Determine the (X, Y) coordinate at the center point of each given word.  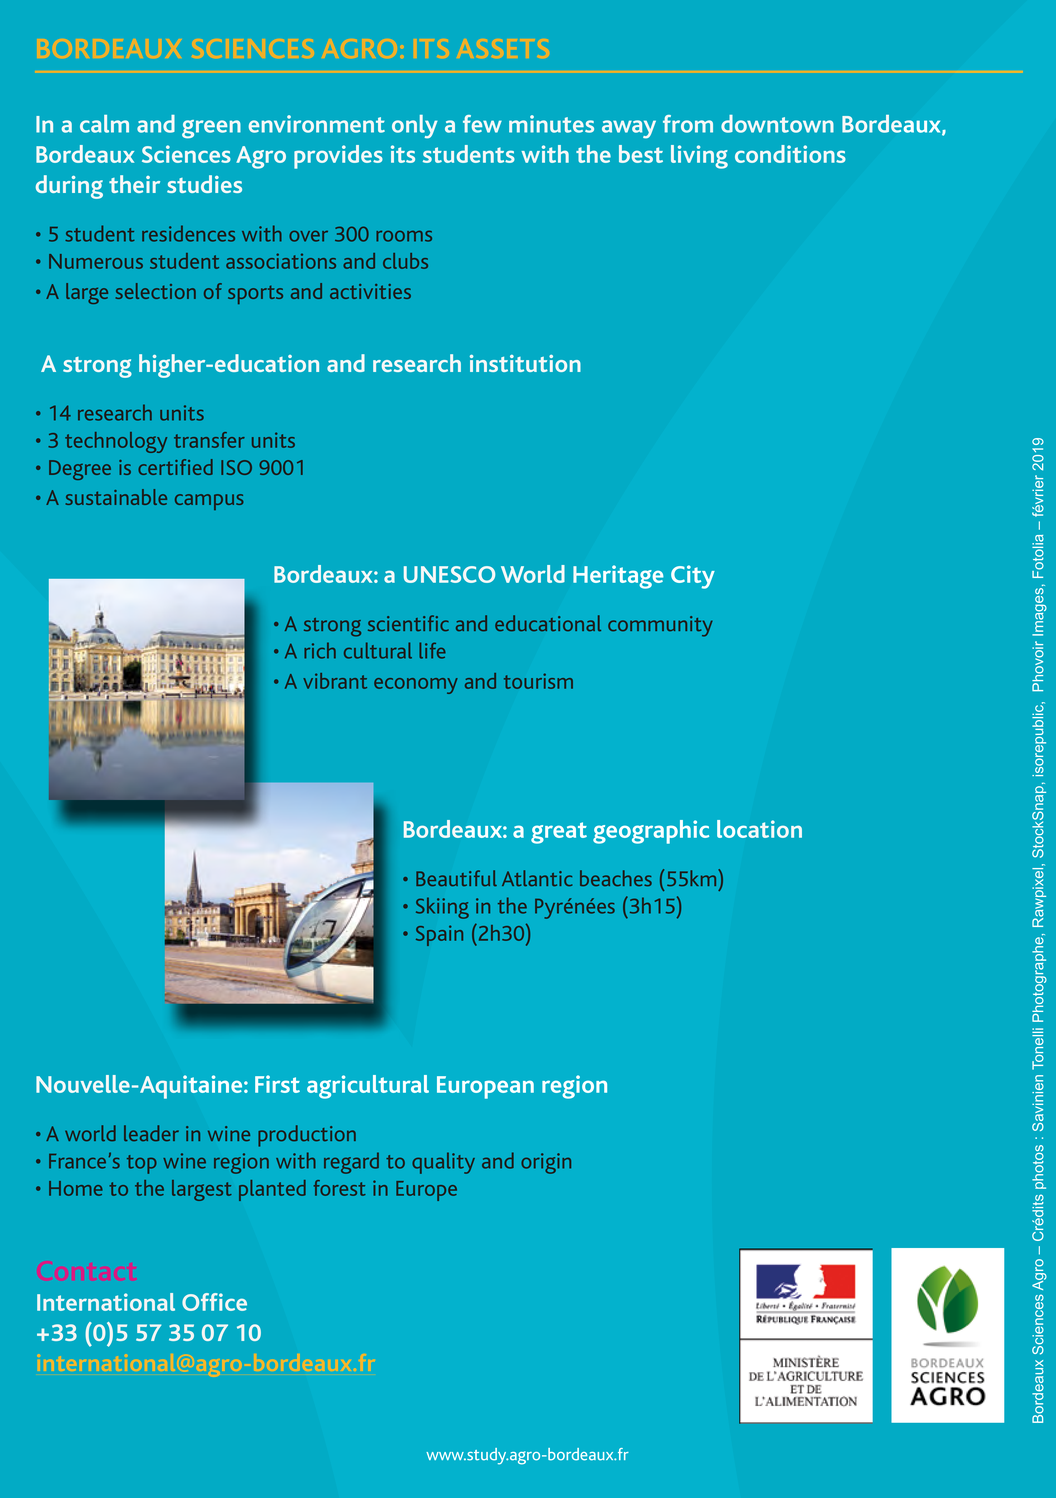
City (693, 577)
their (134, 184)
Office (214, 1302)
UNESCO (449, 574)
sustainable (116, 497)
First (277, 1084)
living (699, 157)
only (415, 127)
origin (546, 1163)
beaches (616, 878)
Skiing (442, 908)
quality (443, 1163)
